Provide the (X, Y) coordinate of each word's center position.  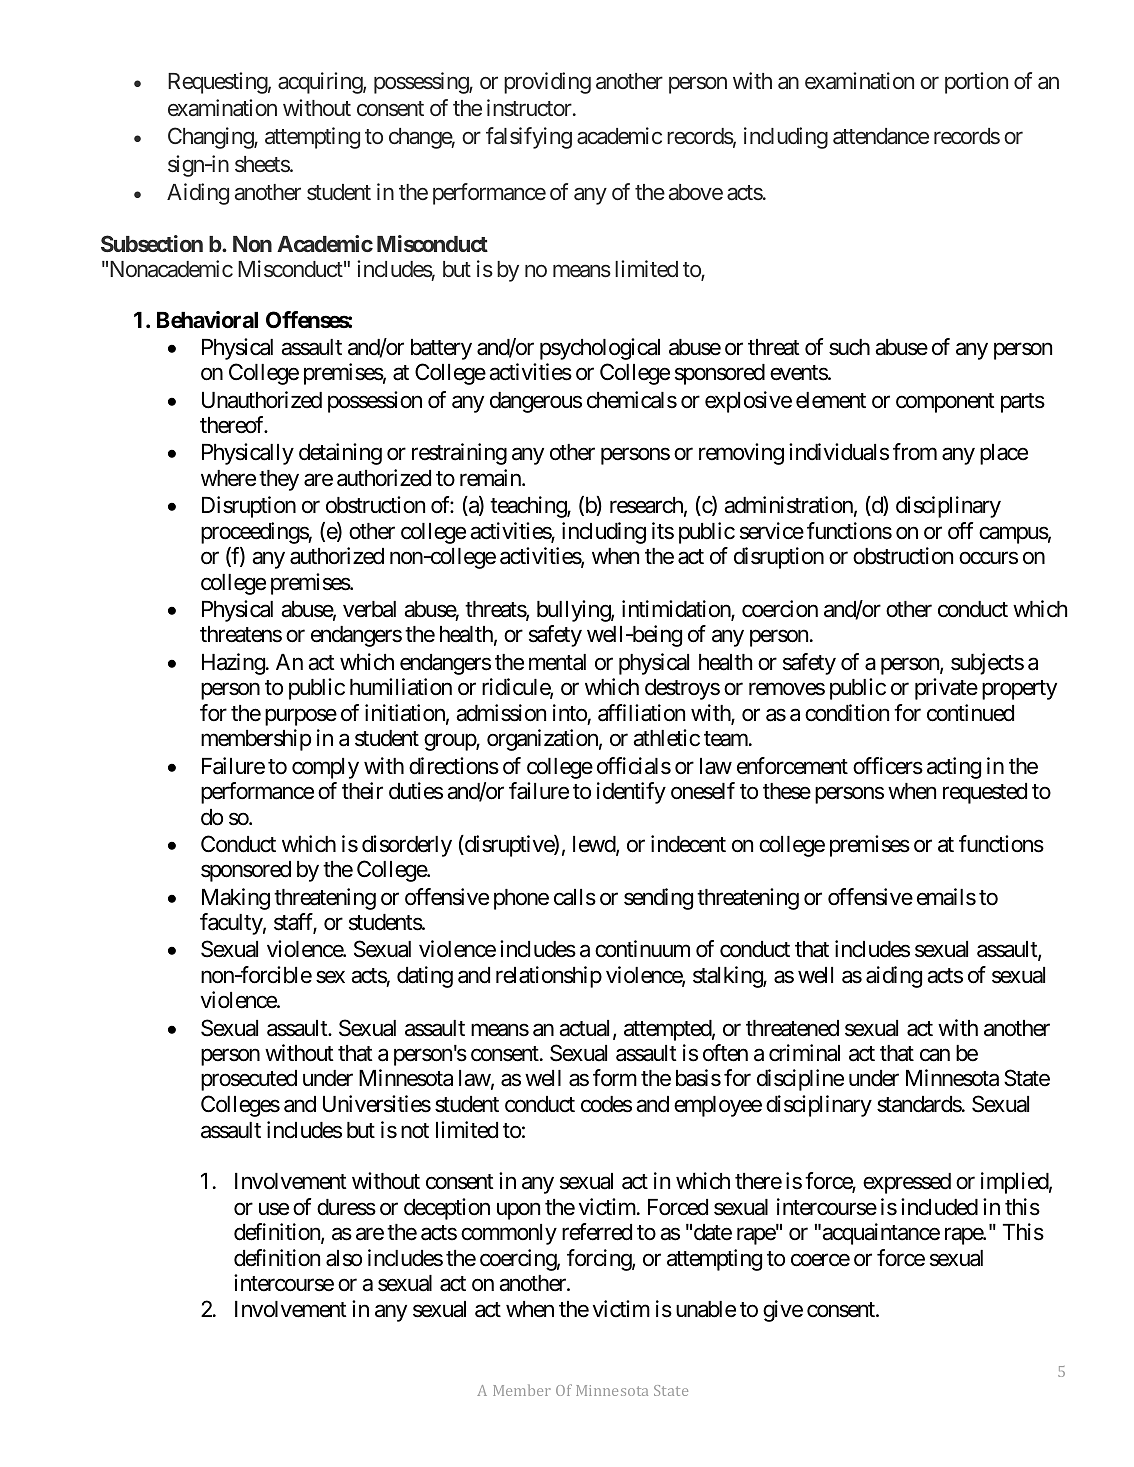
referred (597, 1232)
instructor (530, 107)
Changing (211, 138)
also (344, 1258)
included (939, 1207)
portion (976, 83)
